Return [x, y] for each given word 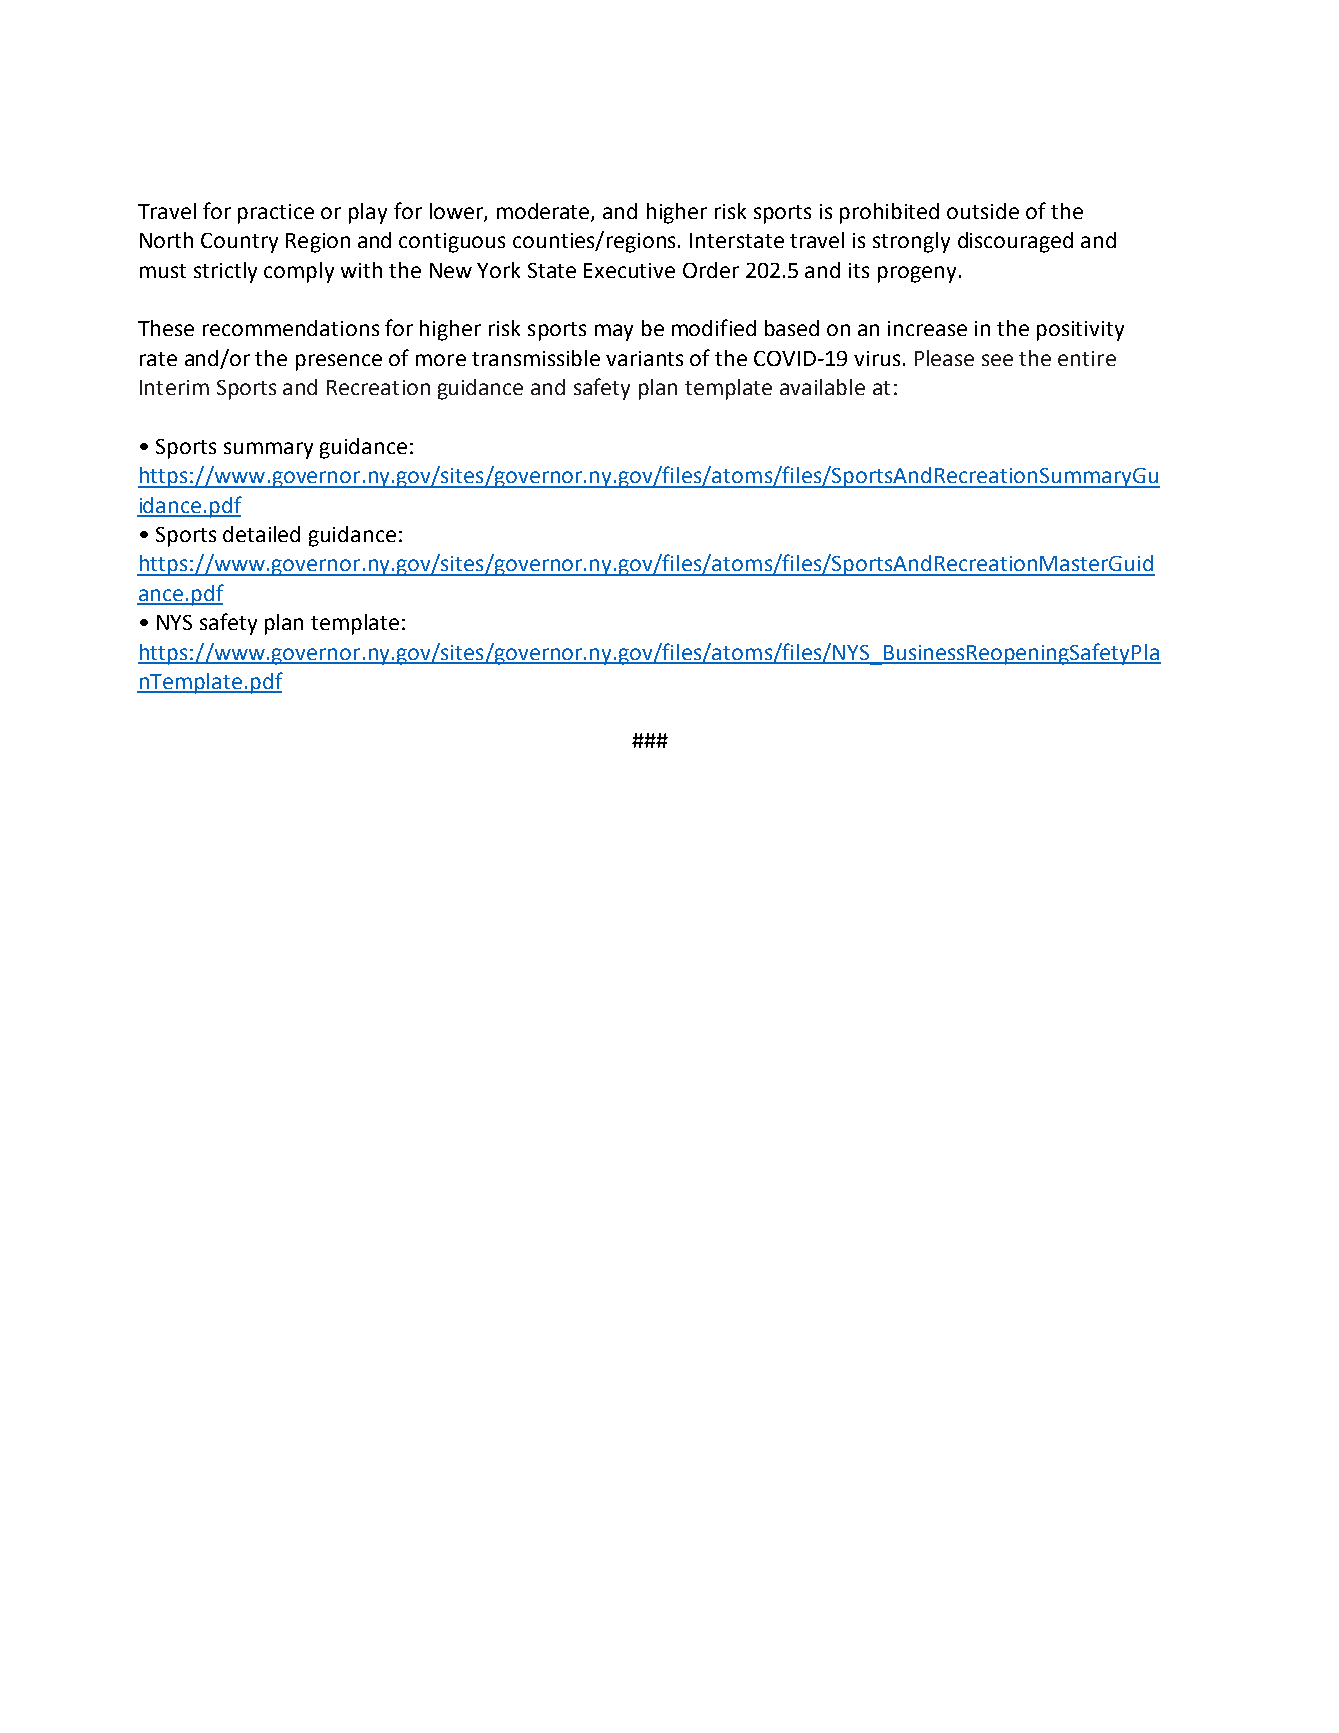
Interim [174, 387]
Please [944, 358]
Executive [629, 270]
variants [644, 358]
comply [299, 272]
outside [983, 211]
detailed [261, 534]
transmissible [536, 358]
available [822, 387]
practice [276, 214]
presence [339, 362]
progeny [917, 274]
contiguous [452, 243]
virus [877, 358]
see [997, 360]
